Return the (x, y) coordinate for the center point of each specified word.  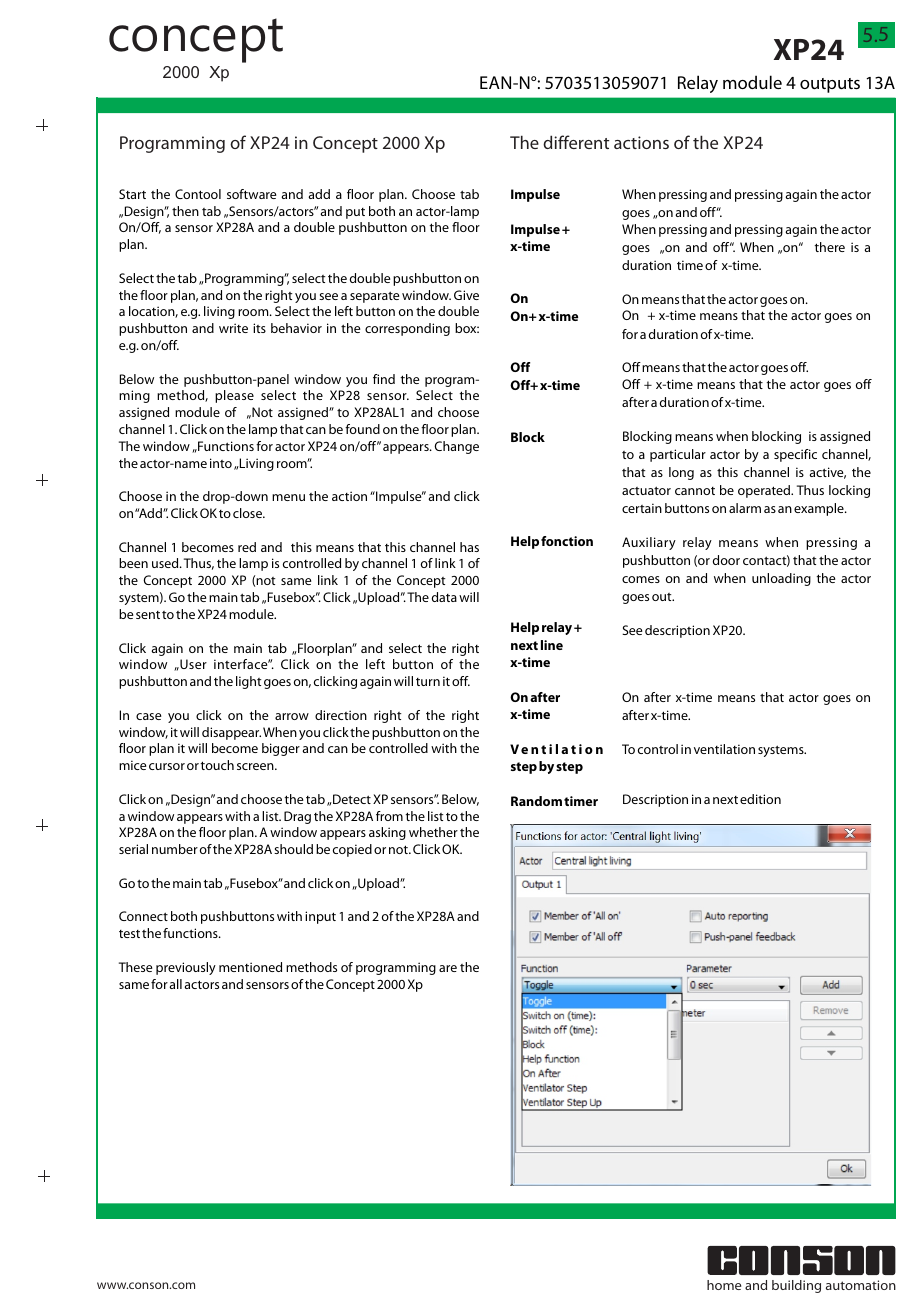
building (796, 1286)
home (724, 1285)
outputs (830, 85)
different (576, 142)
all (175, 984)
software (252, 194)
